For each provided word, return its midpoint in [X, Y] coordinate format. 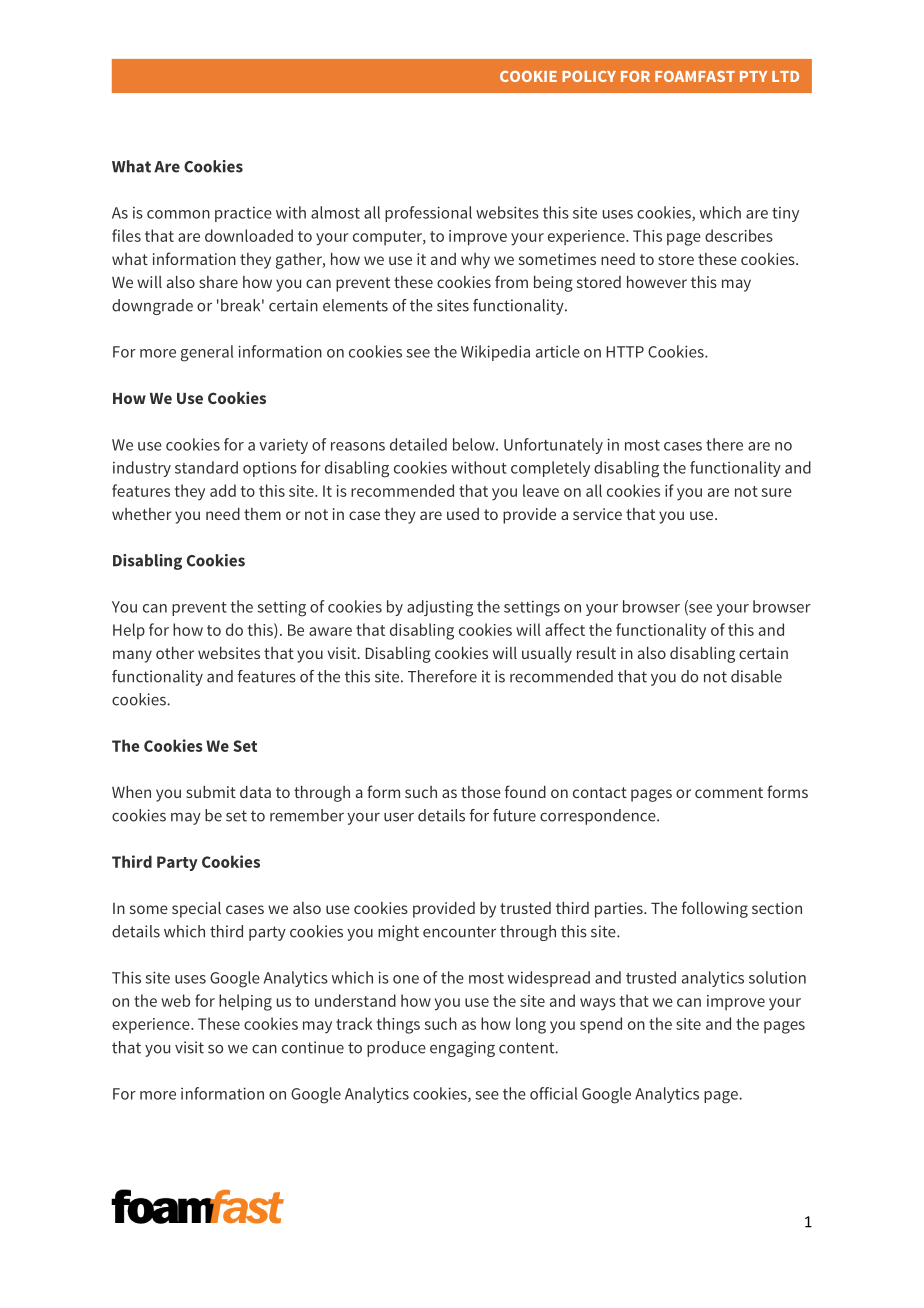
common [178, 214]
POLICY [589, 76]
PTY [753, 76]
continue [313, 1047]
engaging [462, 1049]
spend [601, 1025]
